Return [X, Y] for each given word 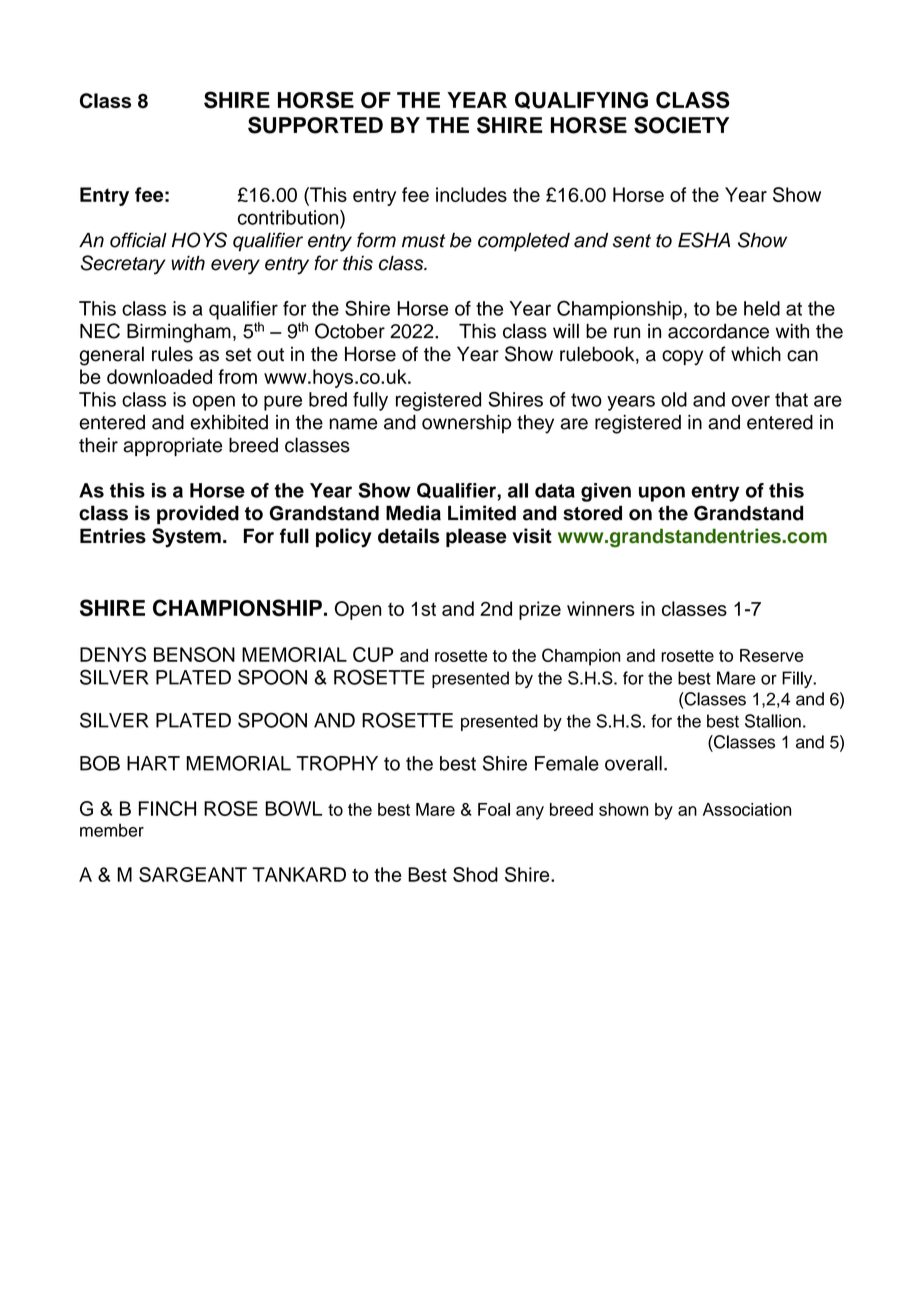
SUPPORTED [315, 125]
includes [471, 194]
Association [747, 809]
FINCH [167, 808]
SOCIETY [681, 125]
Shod [475, 874]
